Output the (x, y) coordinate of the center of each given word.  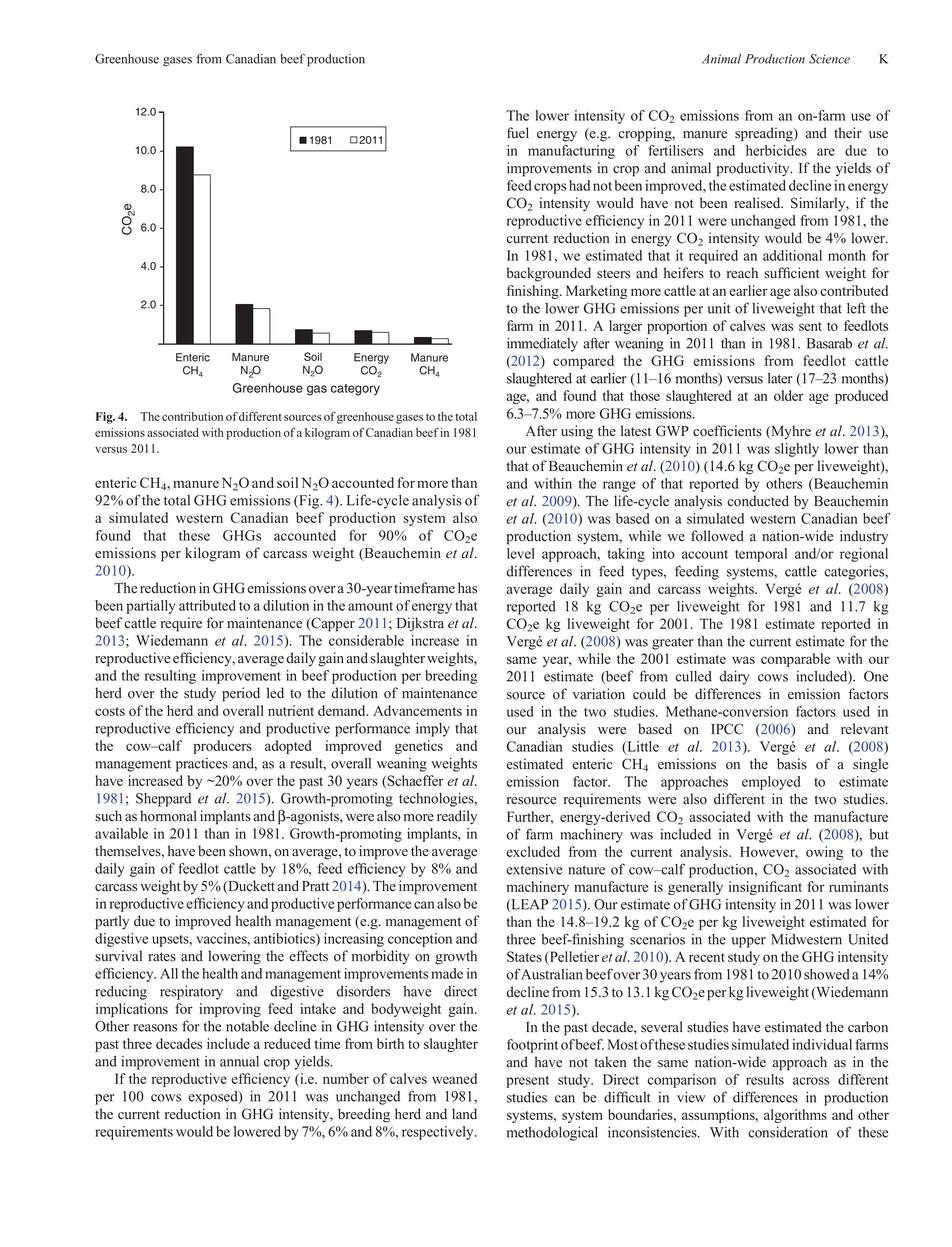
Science (829, 59)
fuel (518, 132)
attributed (207, 605)
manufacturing (571, 152)
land (464, 1114)
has (467, 588)
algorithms (795, 1116)
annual (239, 1061)
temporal (761, 555)
